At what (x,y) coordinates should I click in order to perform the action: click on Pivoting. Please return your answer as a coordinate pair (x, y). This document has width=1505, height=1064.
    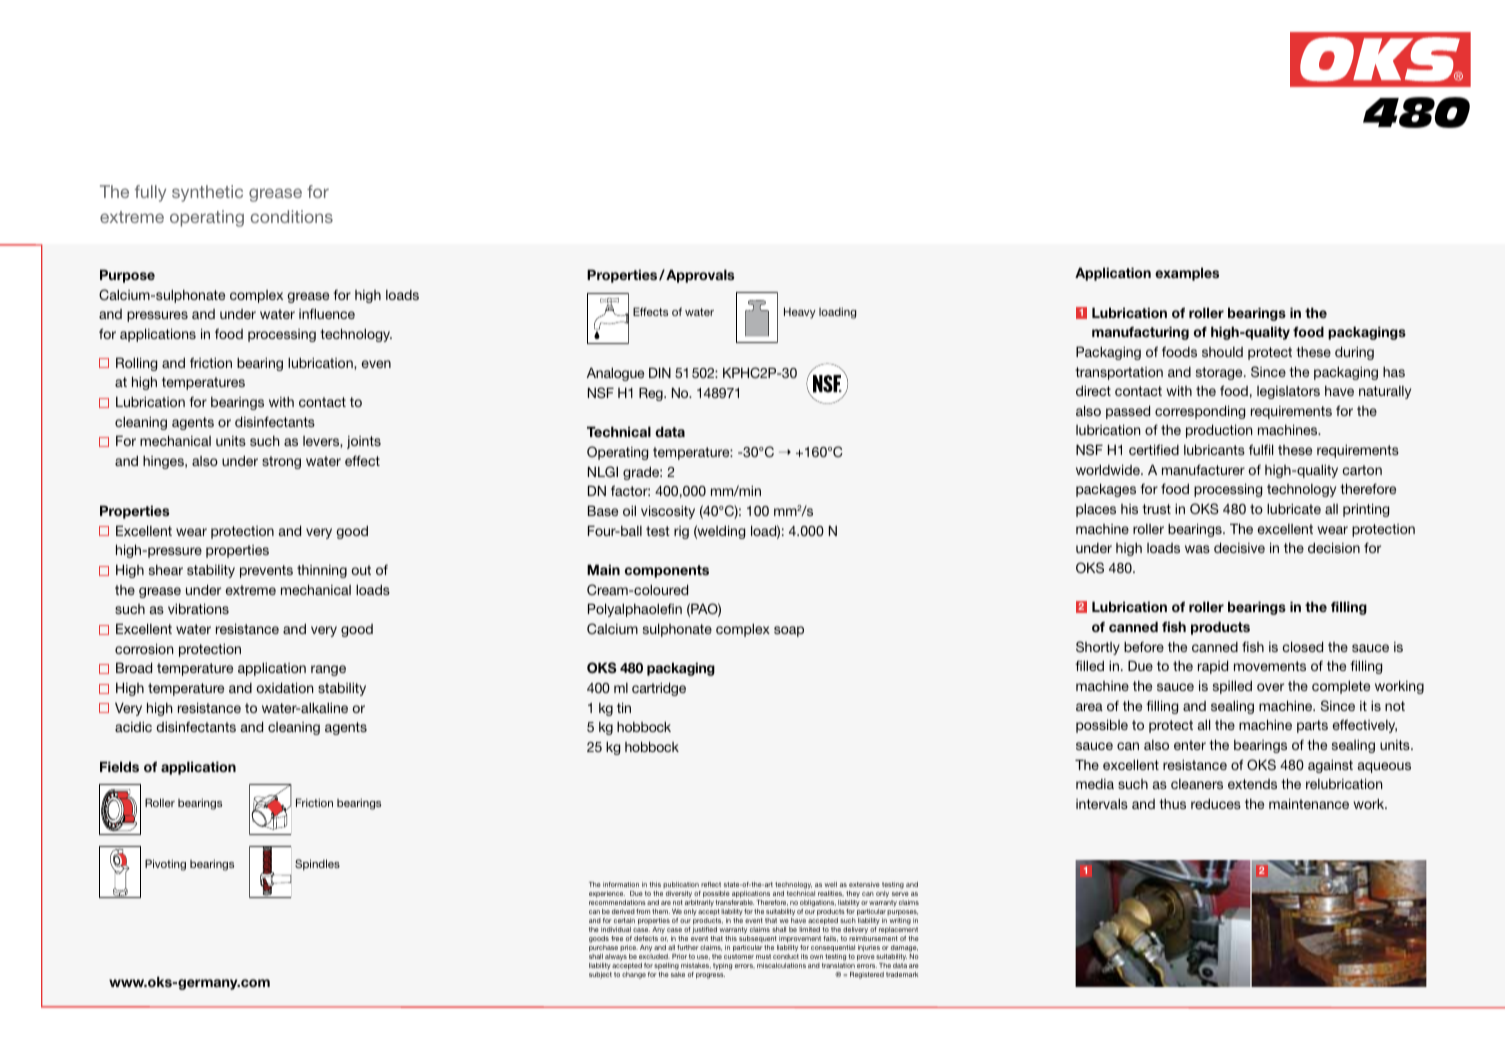
    Looking at the image, I should click on (165, 865).
